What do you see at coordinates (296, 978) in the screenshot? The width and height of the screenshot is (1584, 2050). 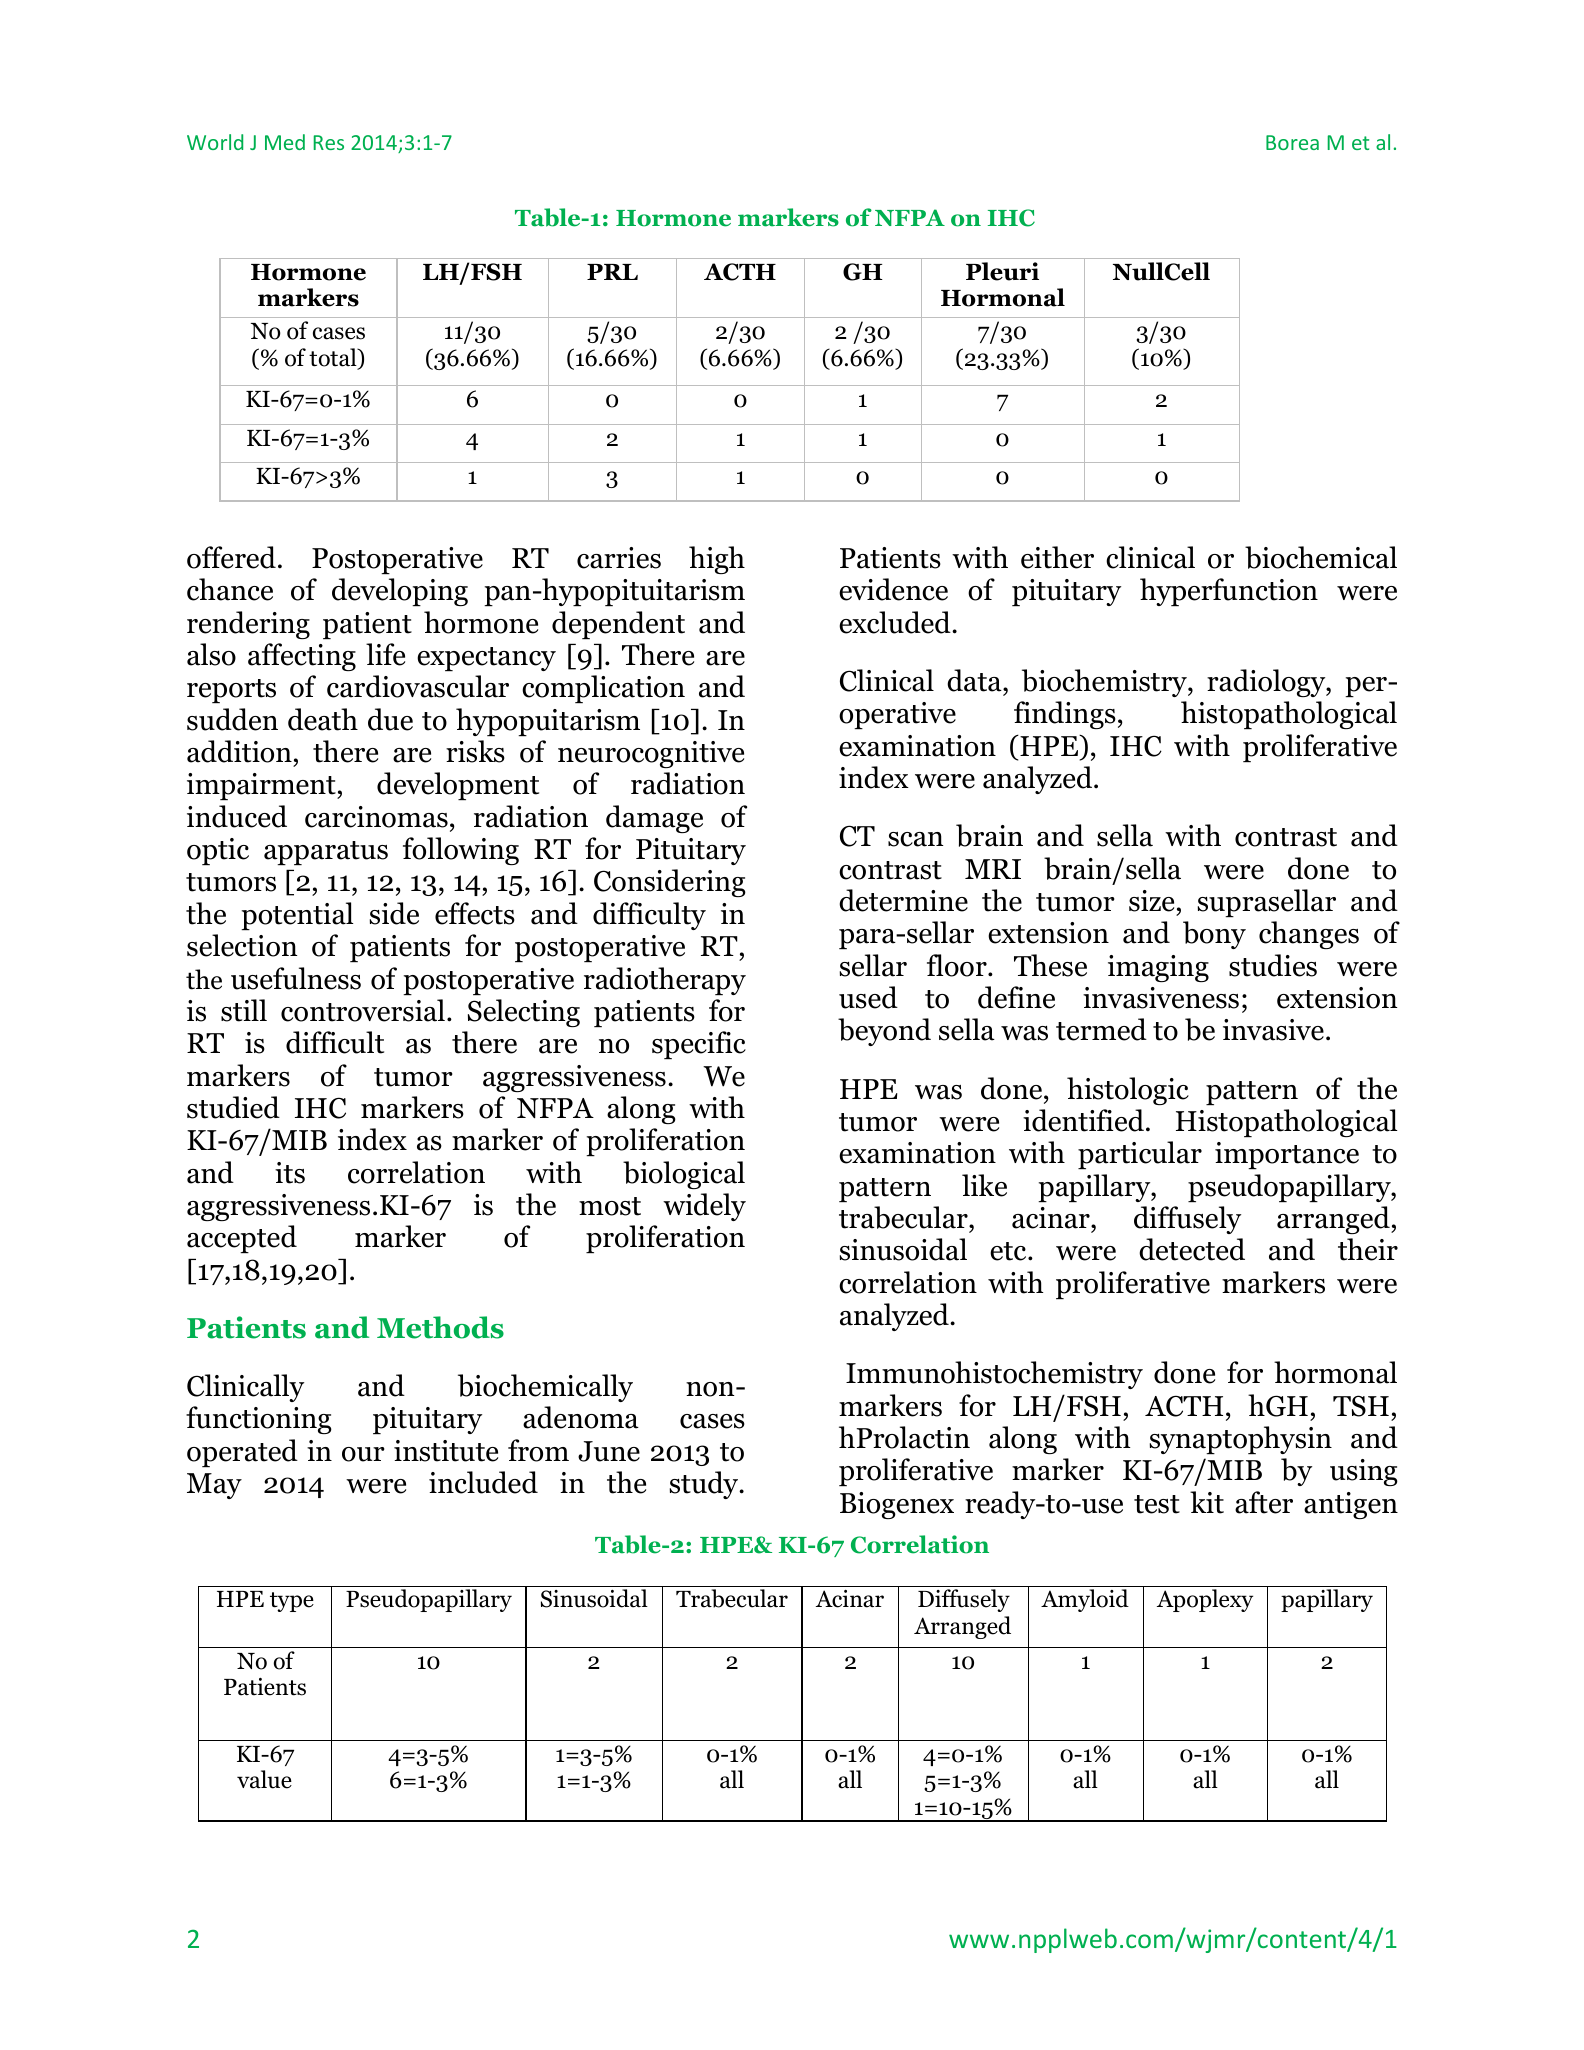 I see `usefulness` at bounding box center [296, 978].
